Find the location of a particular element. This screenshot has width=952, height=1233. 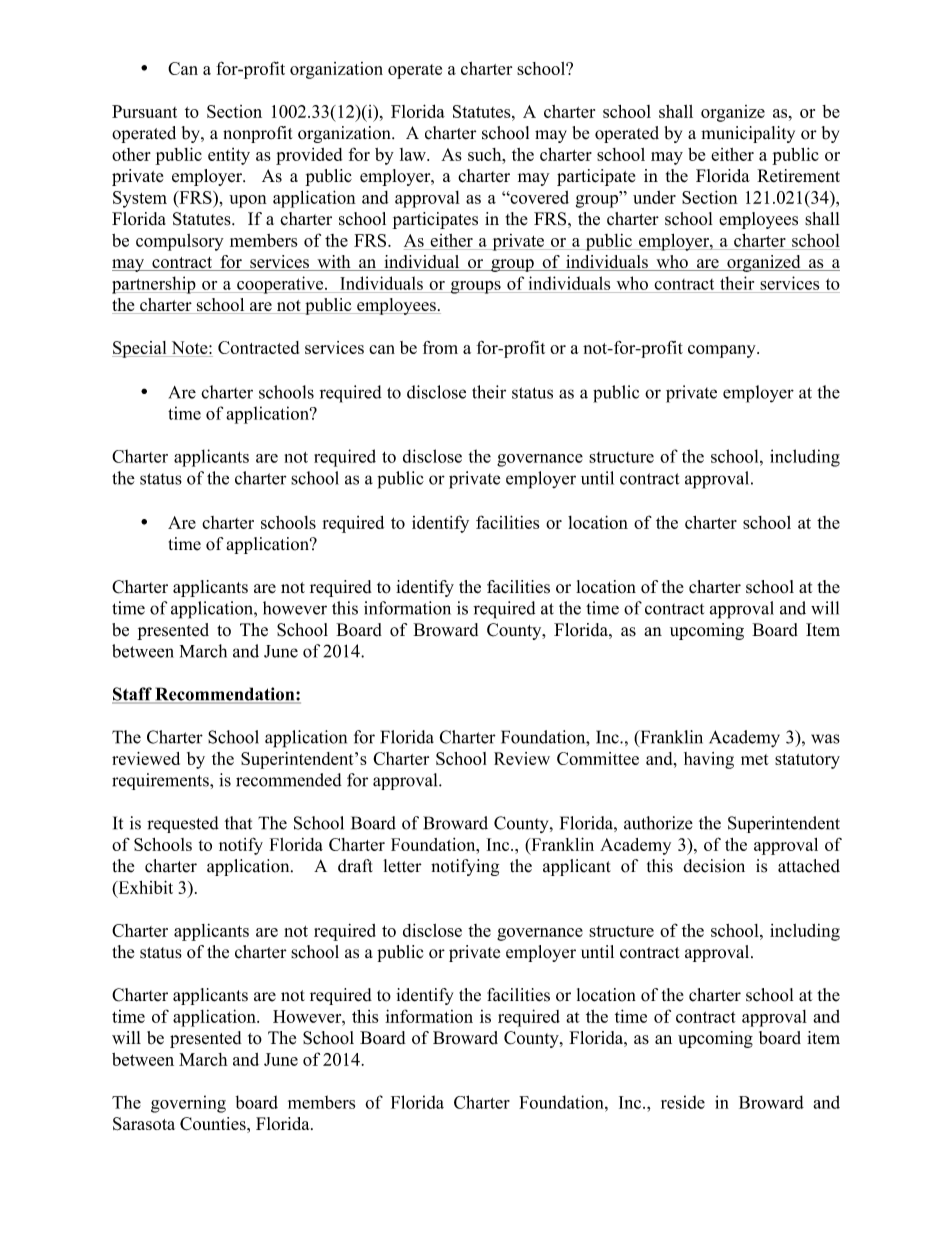

reside is located at coordinates (683, 1102).
